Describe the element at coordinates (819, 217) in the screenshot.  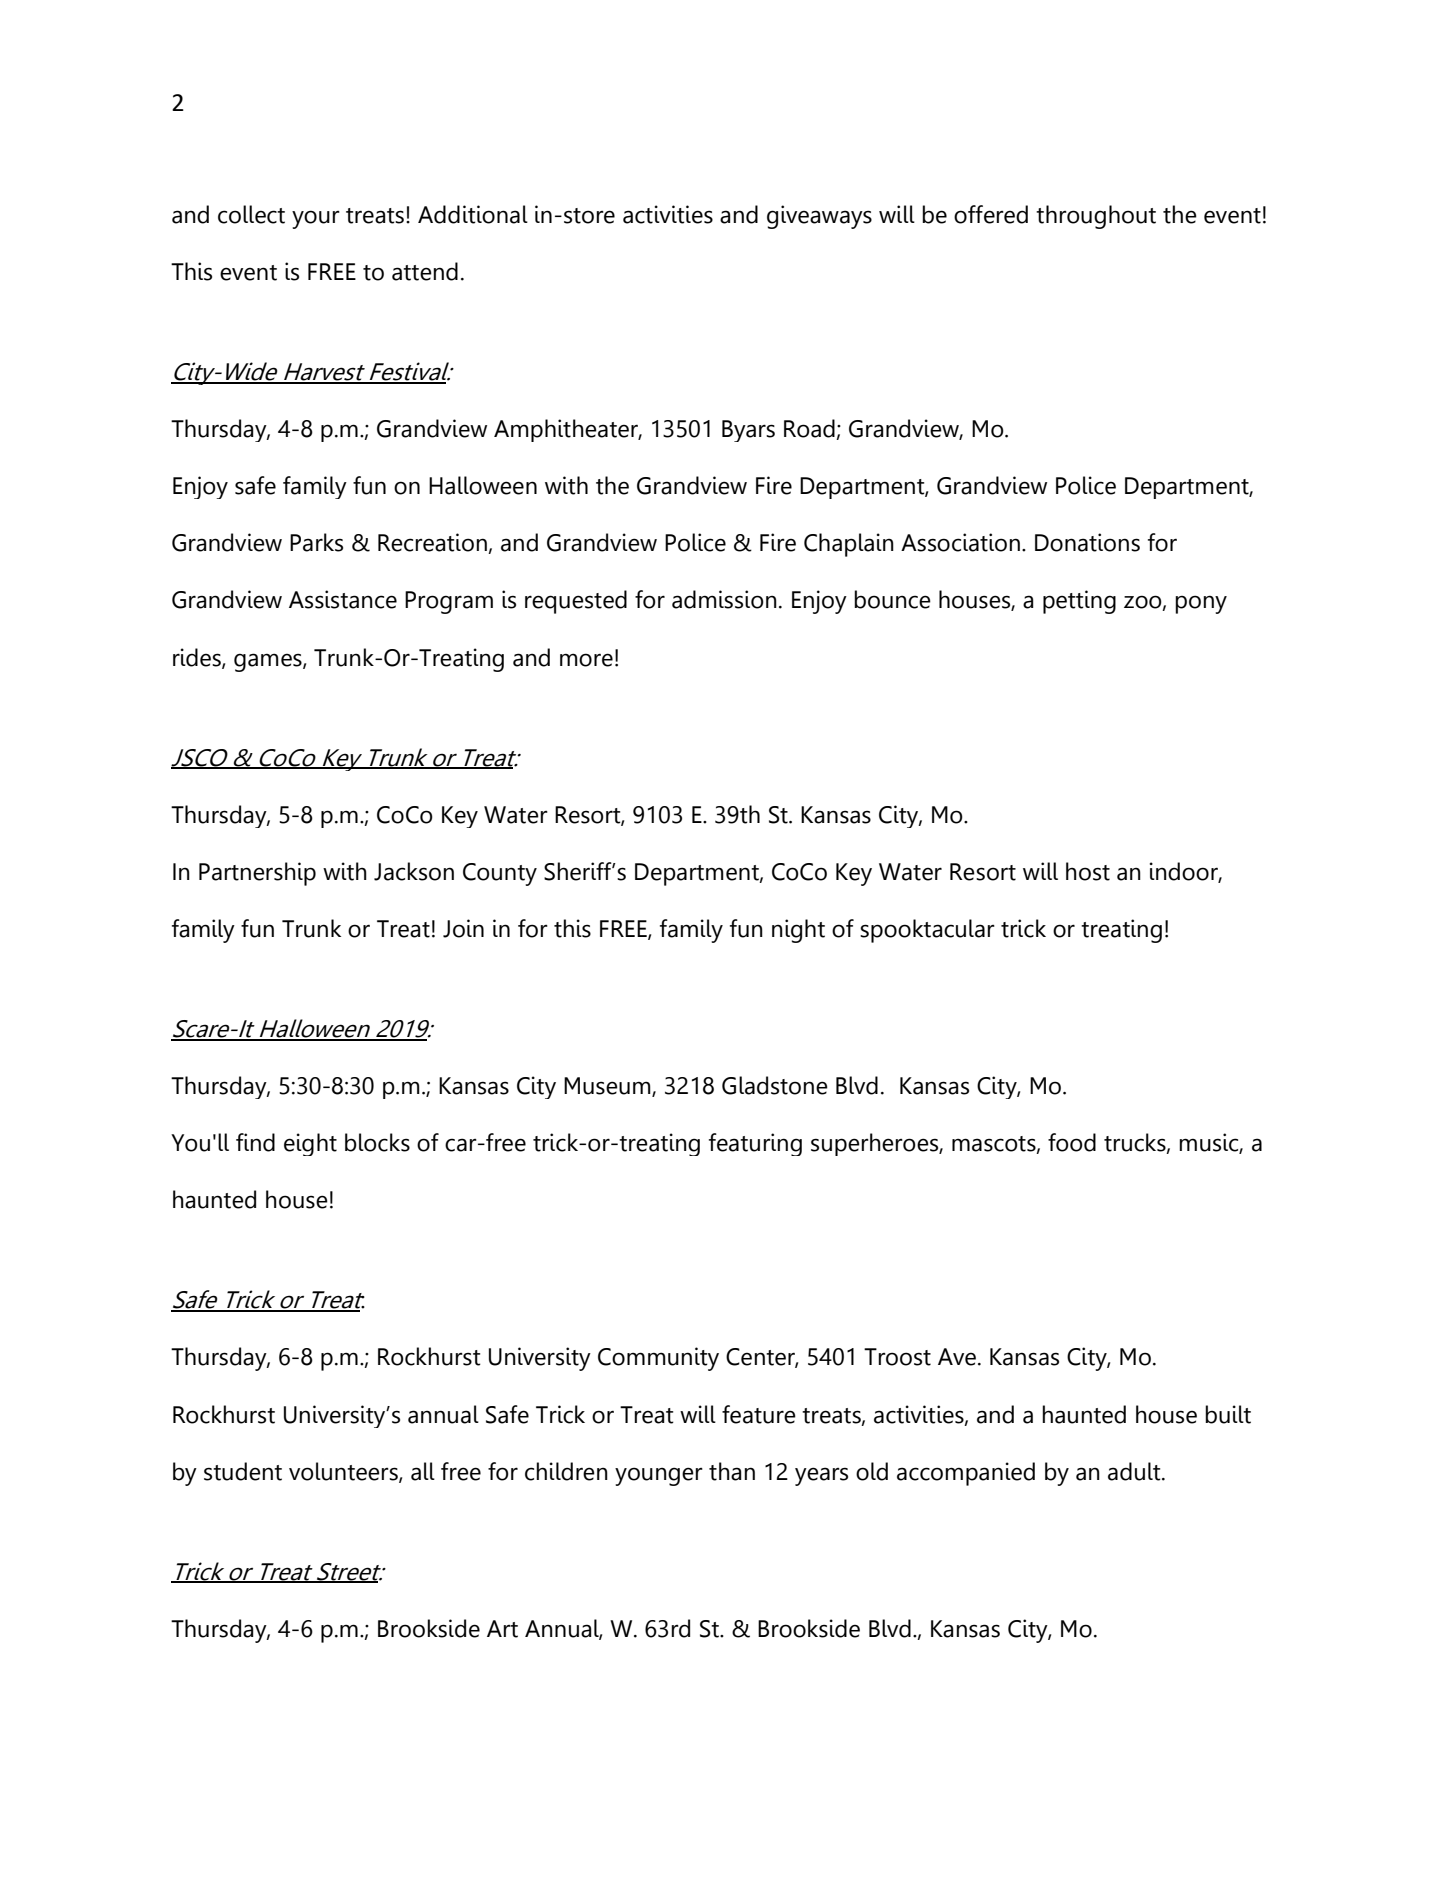
I see `giveaways` at that location.
